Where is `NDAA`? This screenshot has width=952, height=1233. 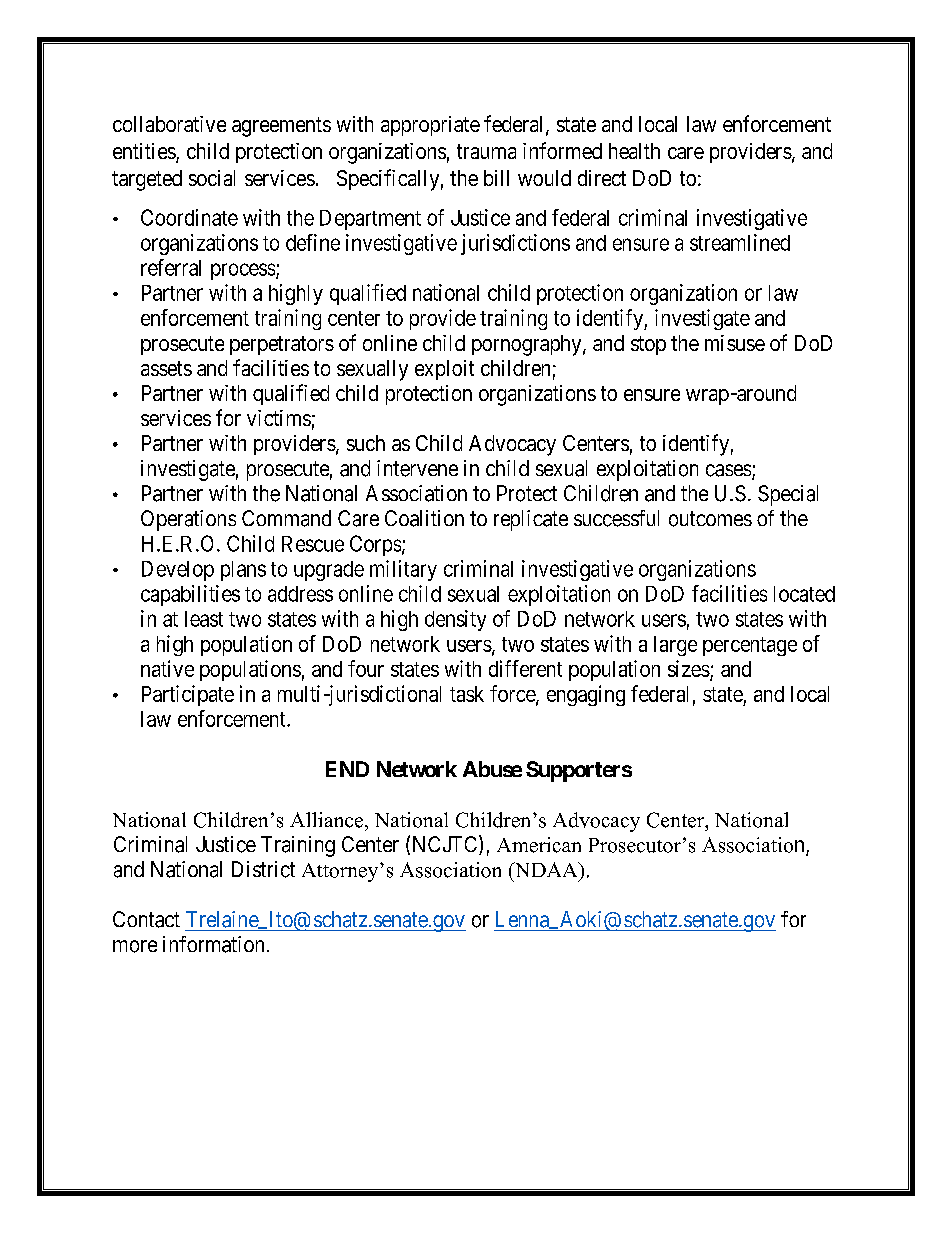 NDAA is located at coordinates (546, 869).
